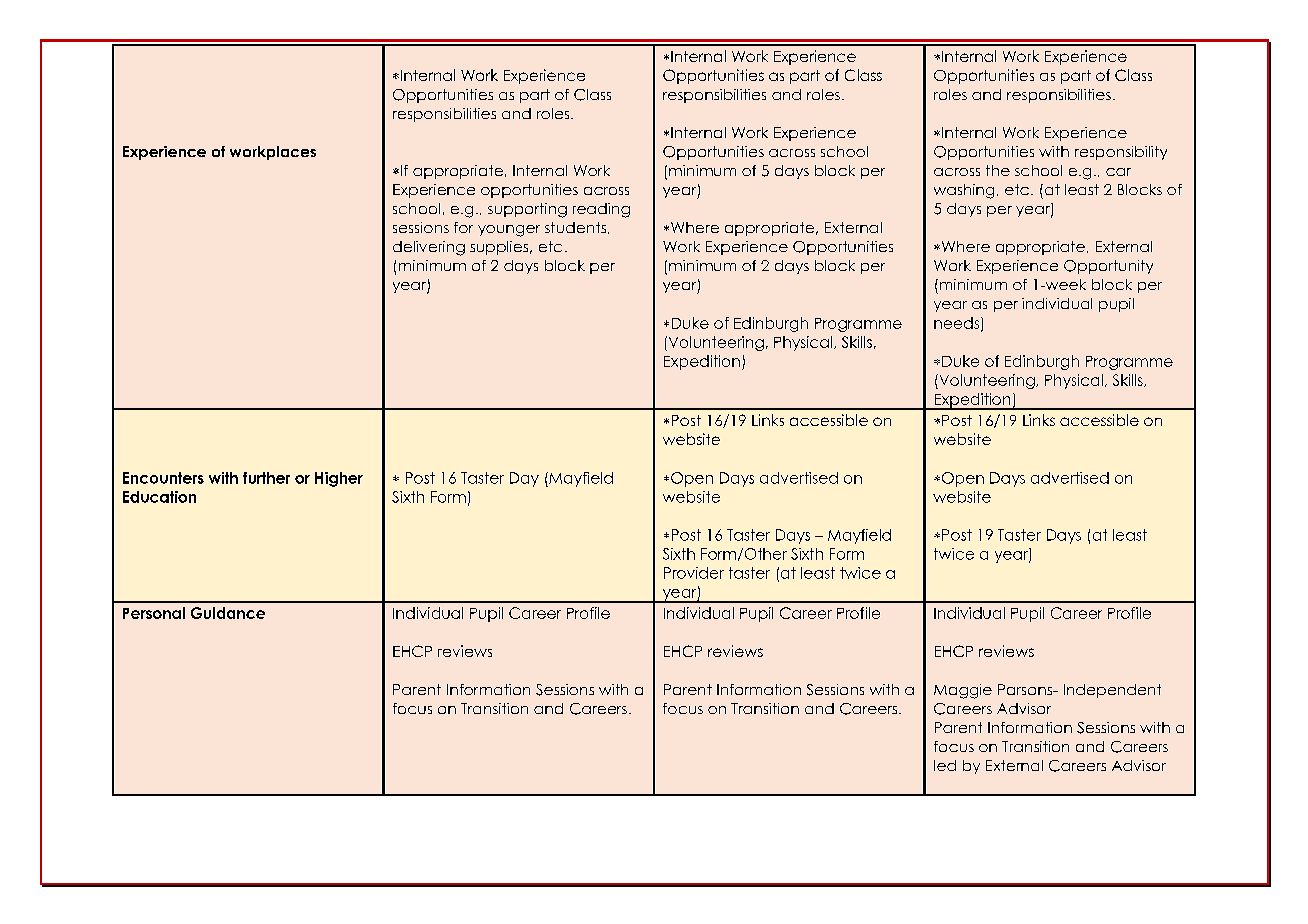  I want to click on Provider, so click(694, 573).
